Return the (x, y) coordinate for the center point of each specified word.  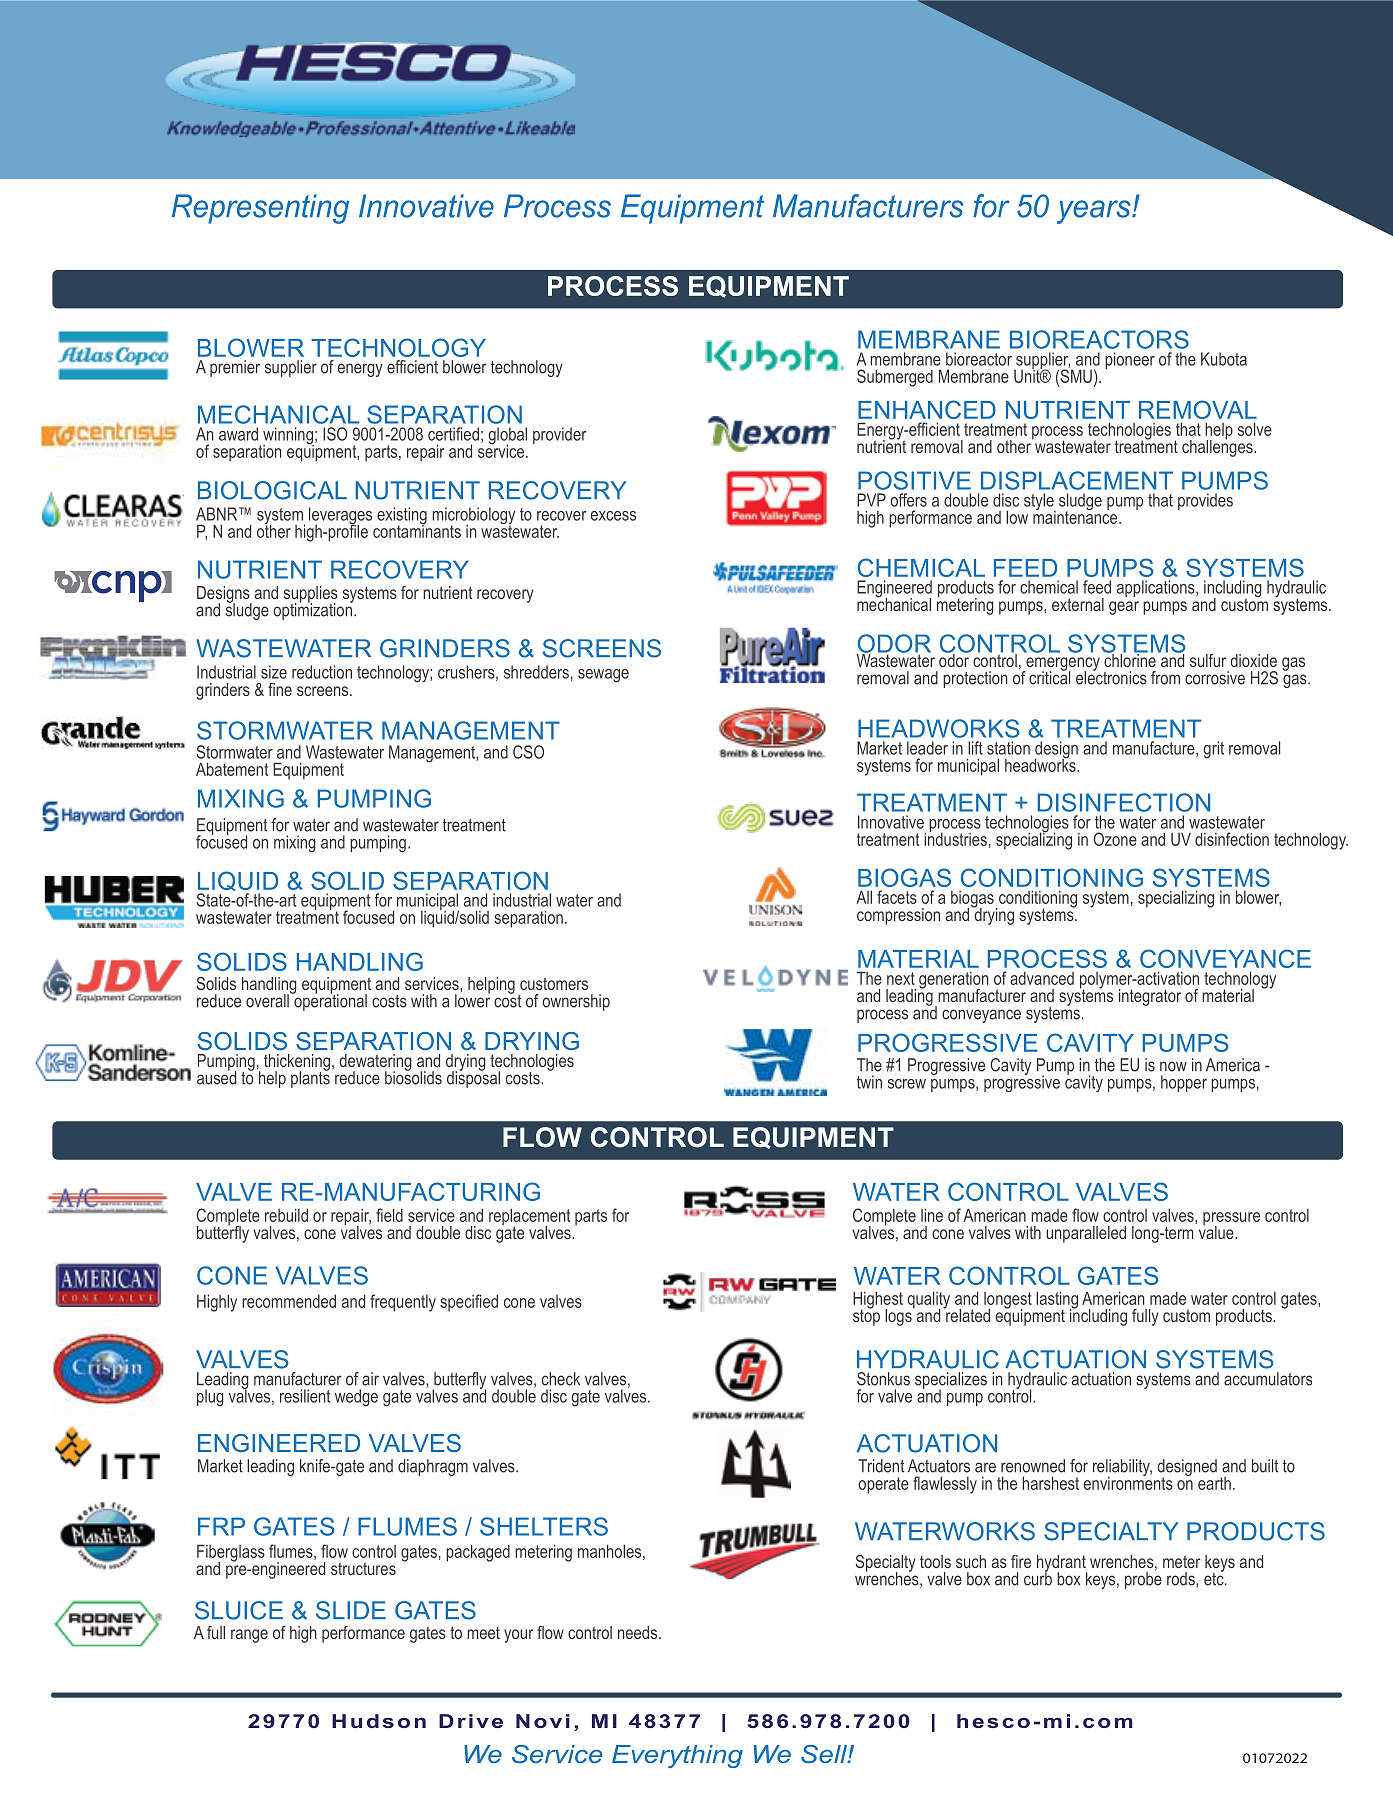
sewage (603, 676)
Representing (260, 209)
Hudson (379, 1721)
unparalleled (1086, 1234)
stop (866, 1316)
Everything (677, 1756)
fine (280, 689)
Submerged (895, 378)
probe (1143, 1579)
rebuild (286, 1215)
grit (1213, 750)
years (1095, 212)
